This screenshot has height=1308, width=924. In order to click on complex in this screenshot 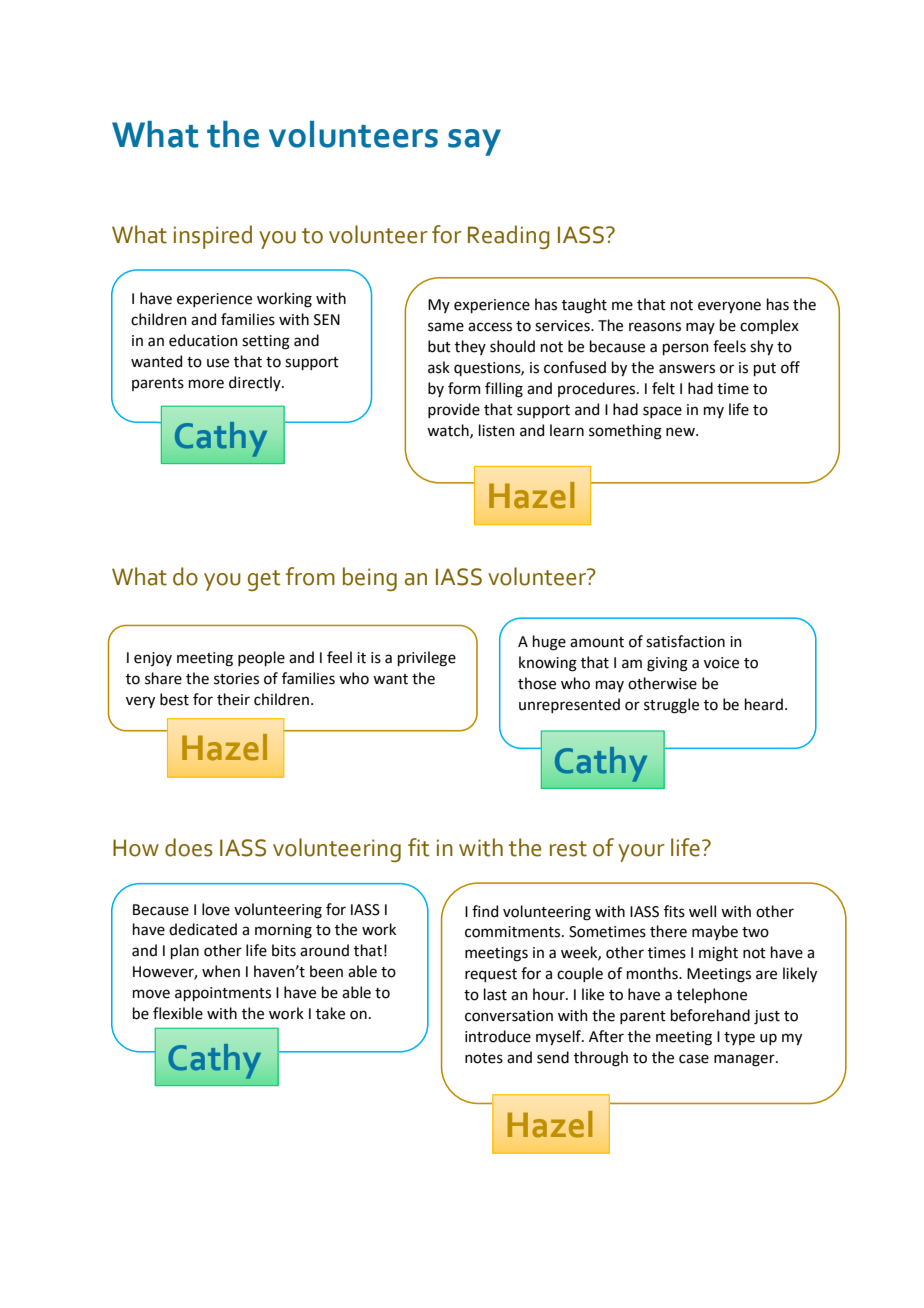, I will do `click(769, 326)`.
